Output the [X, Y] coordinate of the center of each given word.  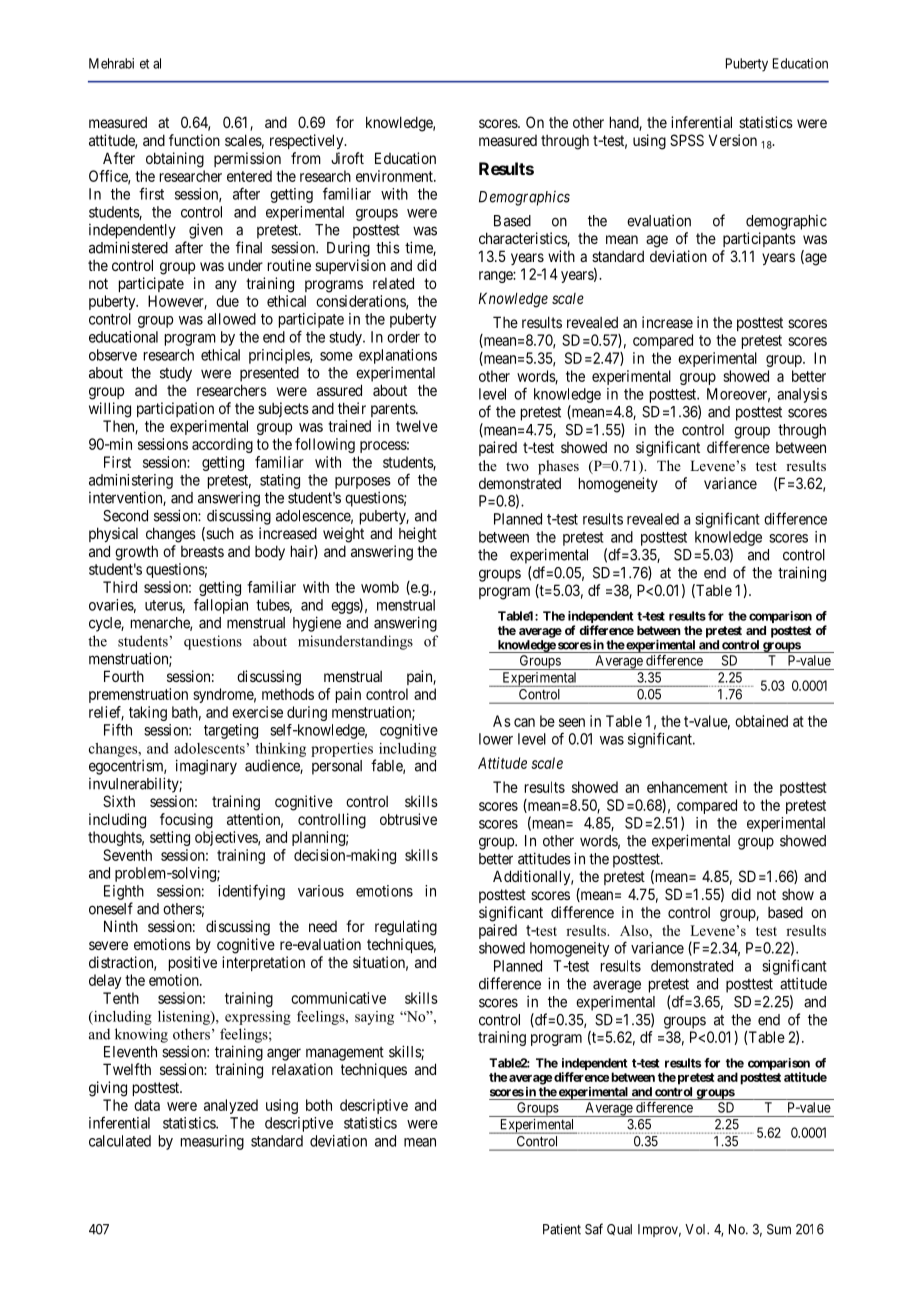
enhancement [687, 787]
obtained [761, 721]
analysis [802, 395]
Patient [562, 1229]
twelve [417, 426]
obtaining [175, 160]
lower [496, 739]
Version [733, 140]
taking [148, 713]
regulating [406, 928]
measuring [212, 1142]
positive [193, 963]
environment [395, 176]
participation [175, 409]
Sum [779, 1229]
